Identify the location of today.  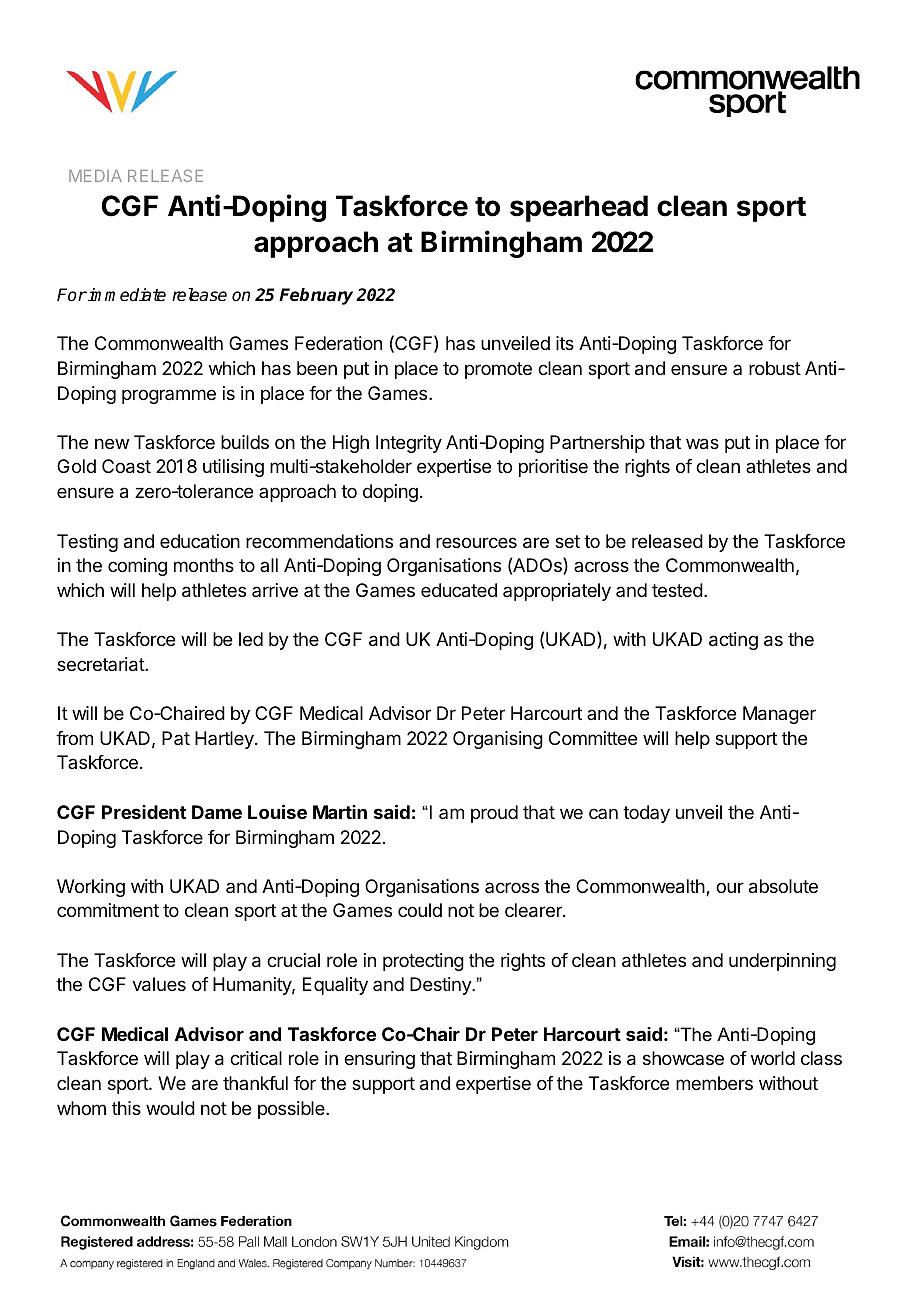
(646, 814).
